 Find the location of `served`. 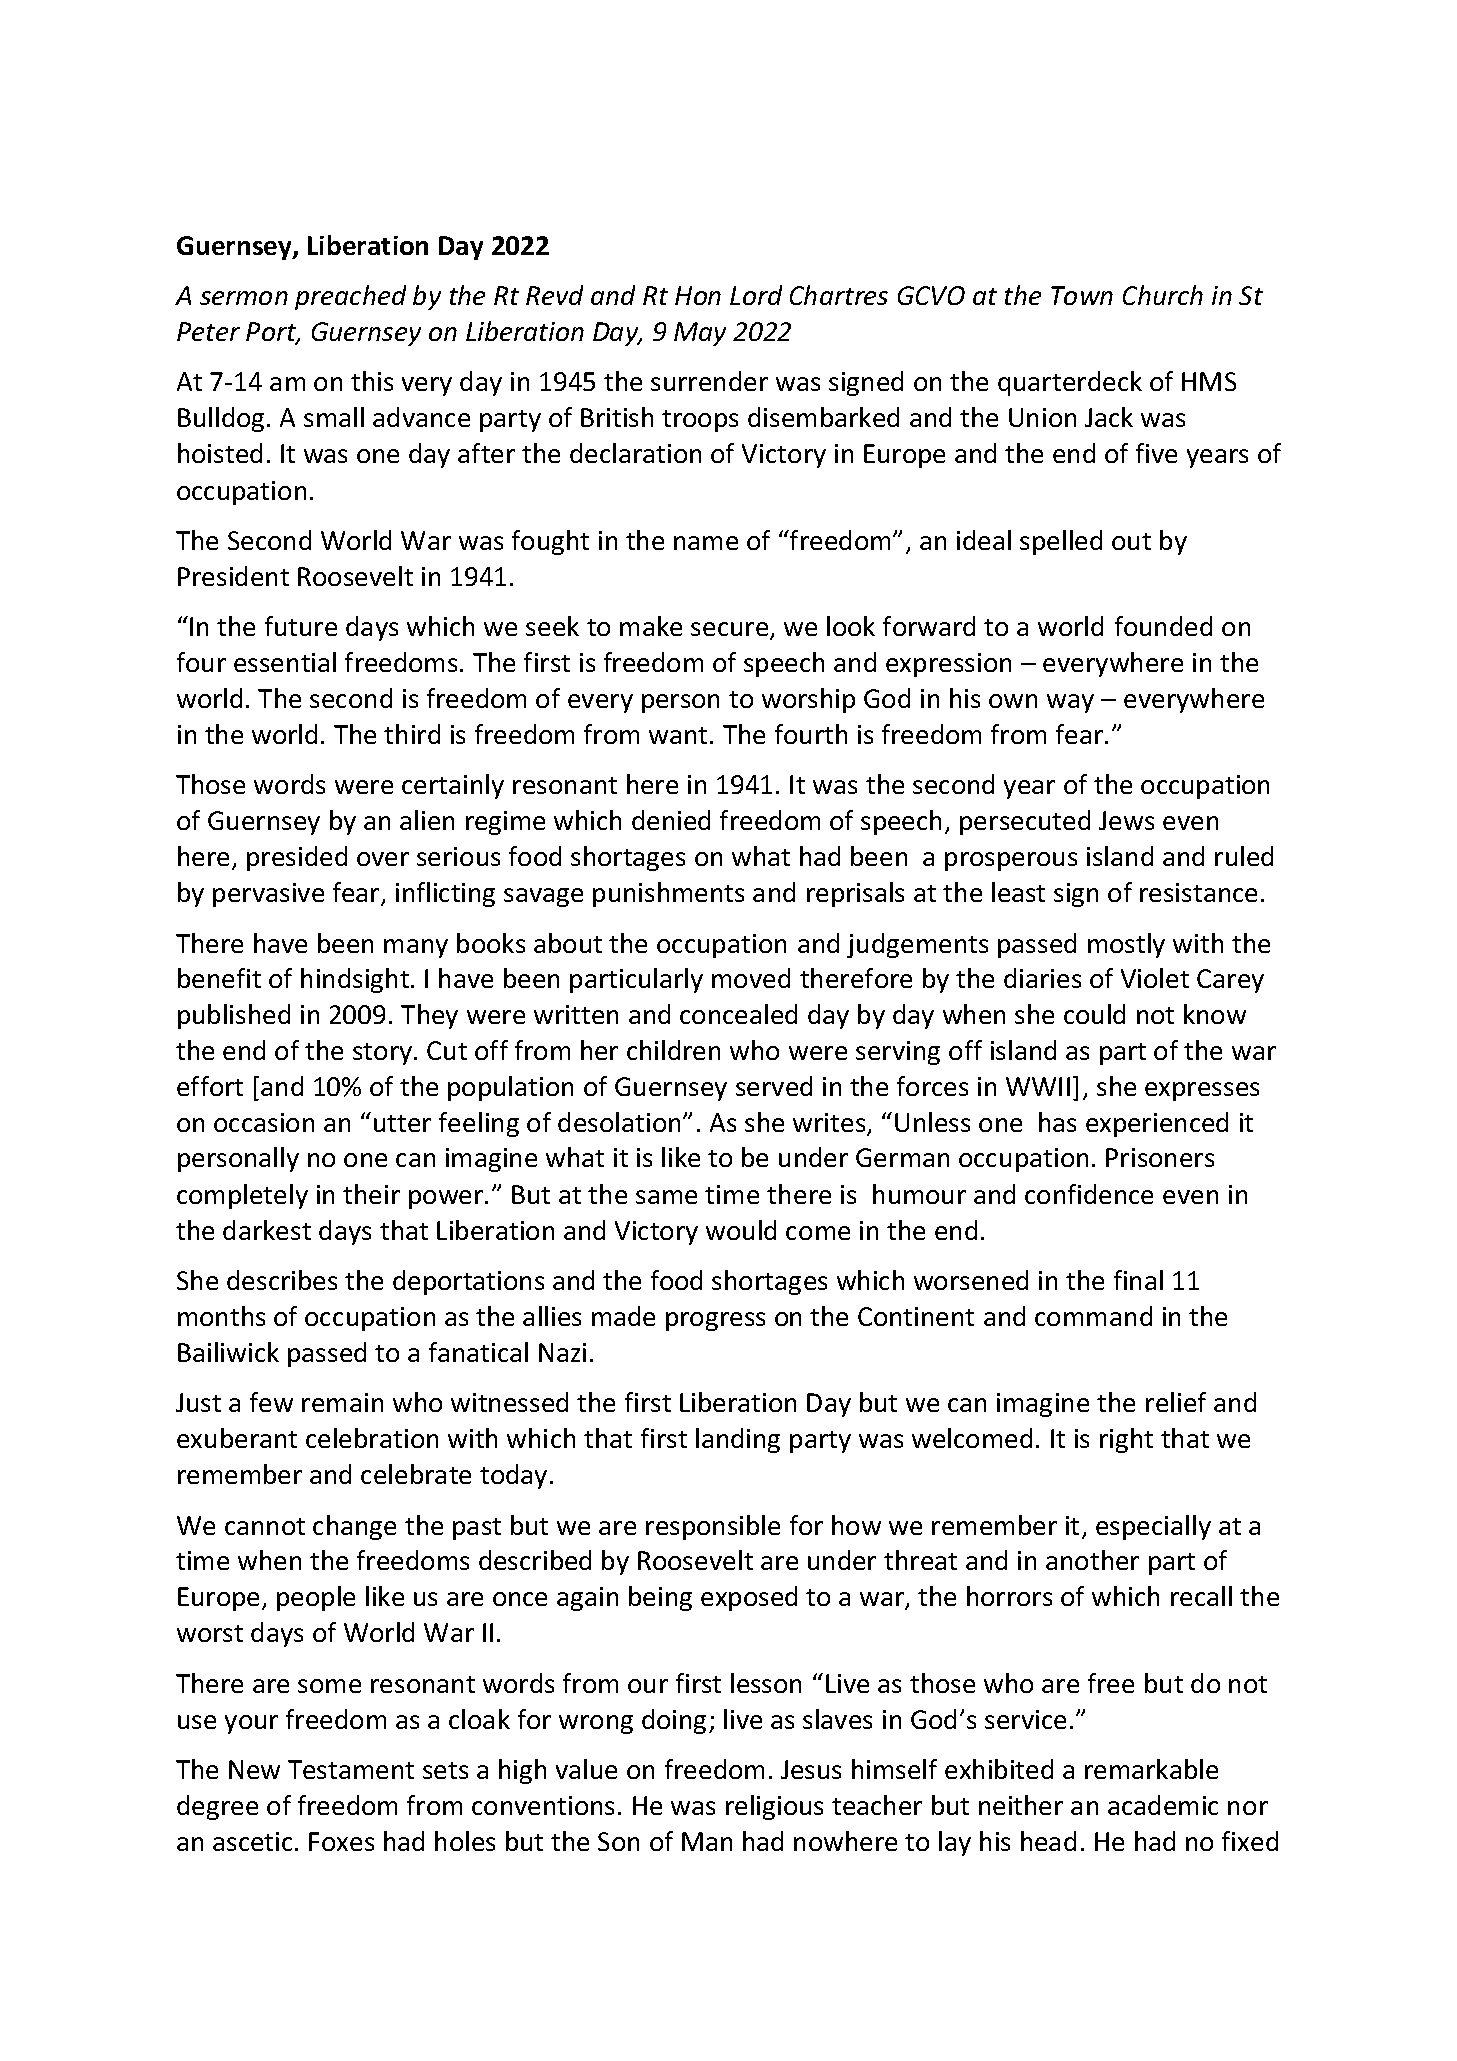

served is located at coordinates (774, 1086).
